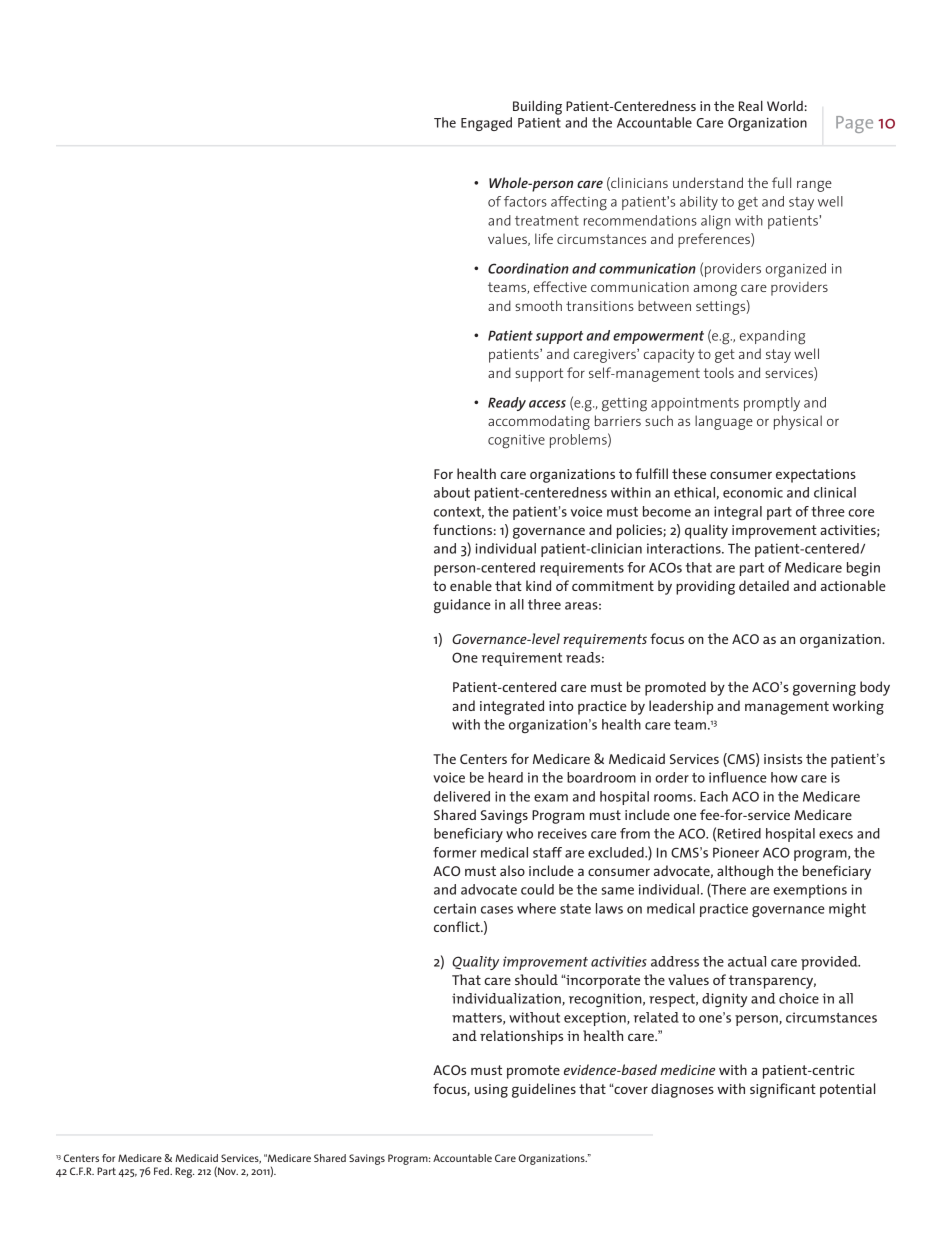 The height and width of the screenshot is (1233, 952). I want to click on detailed, so click(764, 585).
